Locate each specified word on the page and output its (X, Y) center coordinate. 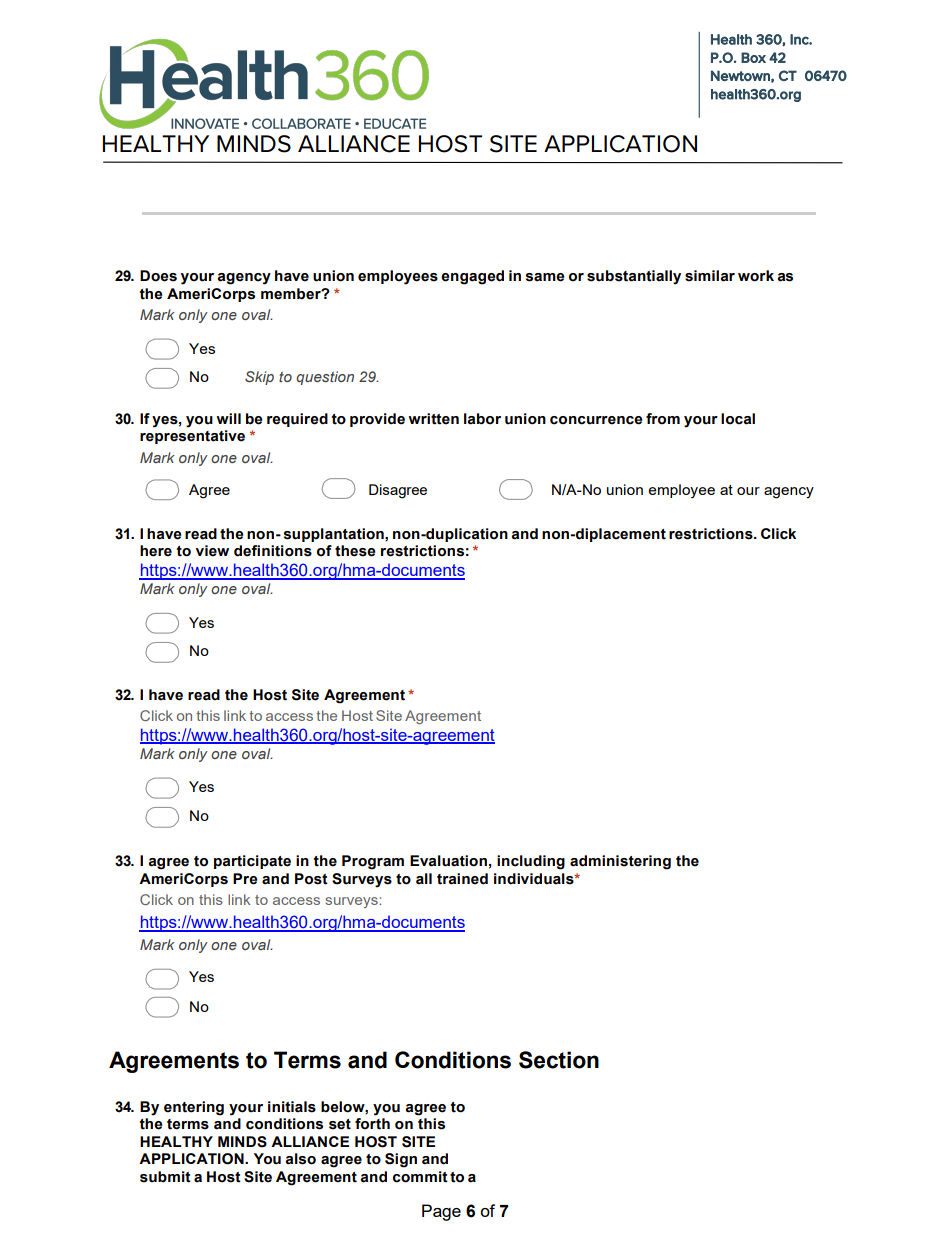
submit (165, 1177)
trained (462, 879)
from (663, 419)
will (228, 418)
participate (252, 862)
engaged (472, 277)
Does (158, 276)
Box (753, 57)
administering (620, 862)
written (433, 419)
